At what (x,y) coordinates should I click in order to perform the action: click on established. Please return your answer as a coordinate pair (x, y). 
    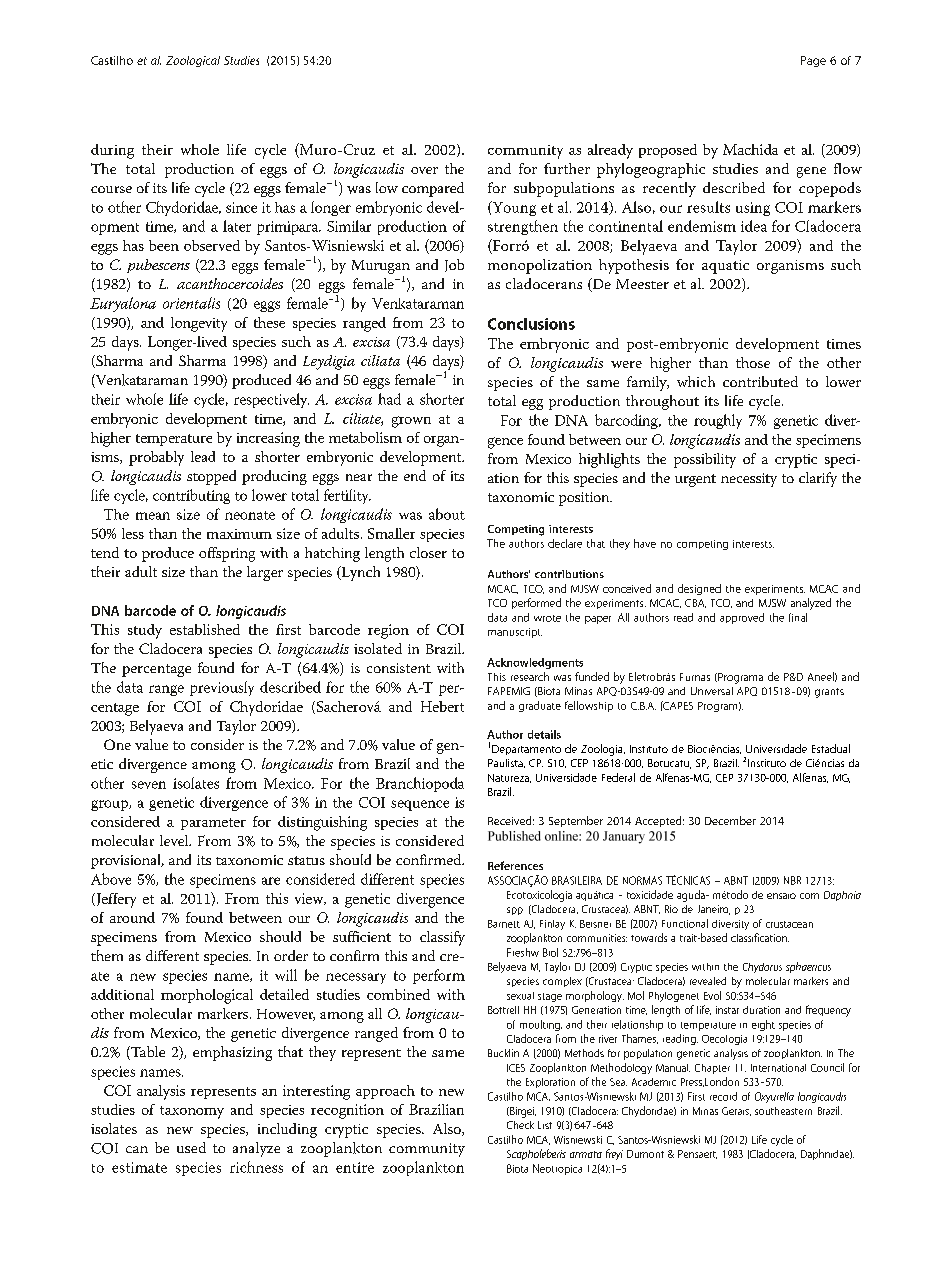
    Looking at the image, I should click on (205, 629).
